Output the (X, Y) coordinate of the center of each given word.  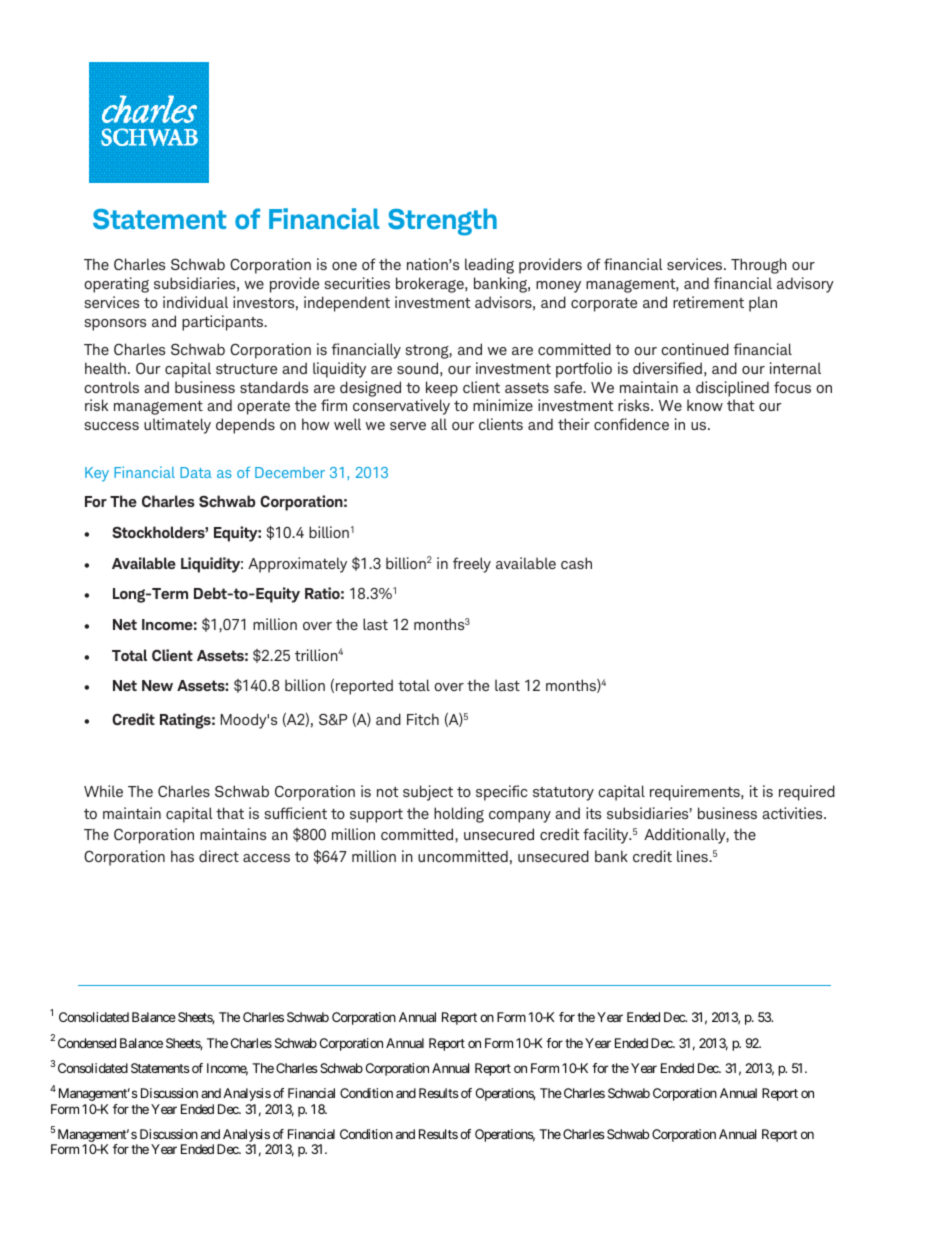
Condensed (87, 1043)
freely (472, 565)
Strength (442, 222)
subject (428, 793)
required (807, 793)
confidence (631, 424)
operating (116, 285)
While (103, 791)
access (266, 858)
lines (693, 856)
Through (759, 266)
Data (196, 472)
